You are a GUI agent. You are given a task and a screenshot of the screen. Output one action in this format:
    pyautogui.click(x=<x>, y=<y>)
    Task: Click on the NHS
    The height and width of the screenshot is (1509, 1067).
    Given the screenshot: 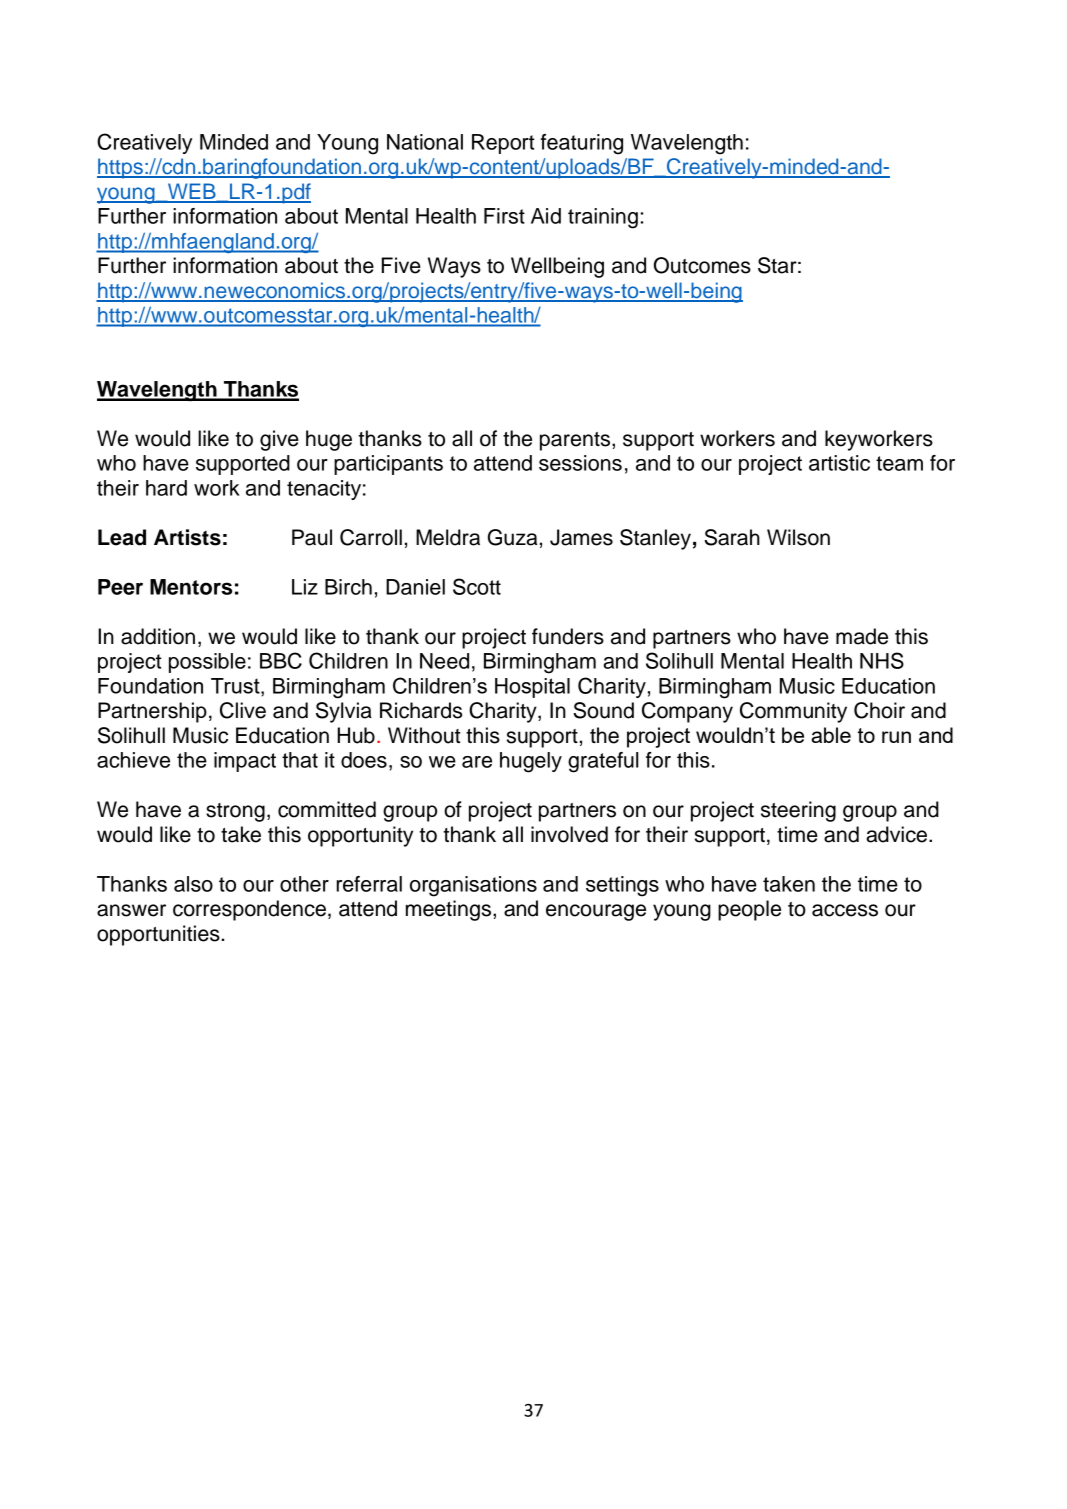 What is the action you would take?
    pyautogui.click(x=882, y=660)
